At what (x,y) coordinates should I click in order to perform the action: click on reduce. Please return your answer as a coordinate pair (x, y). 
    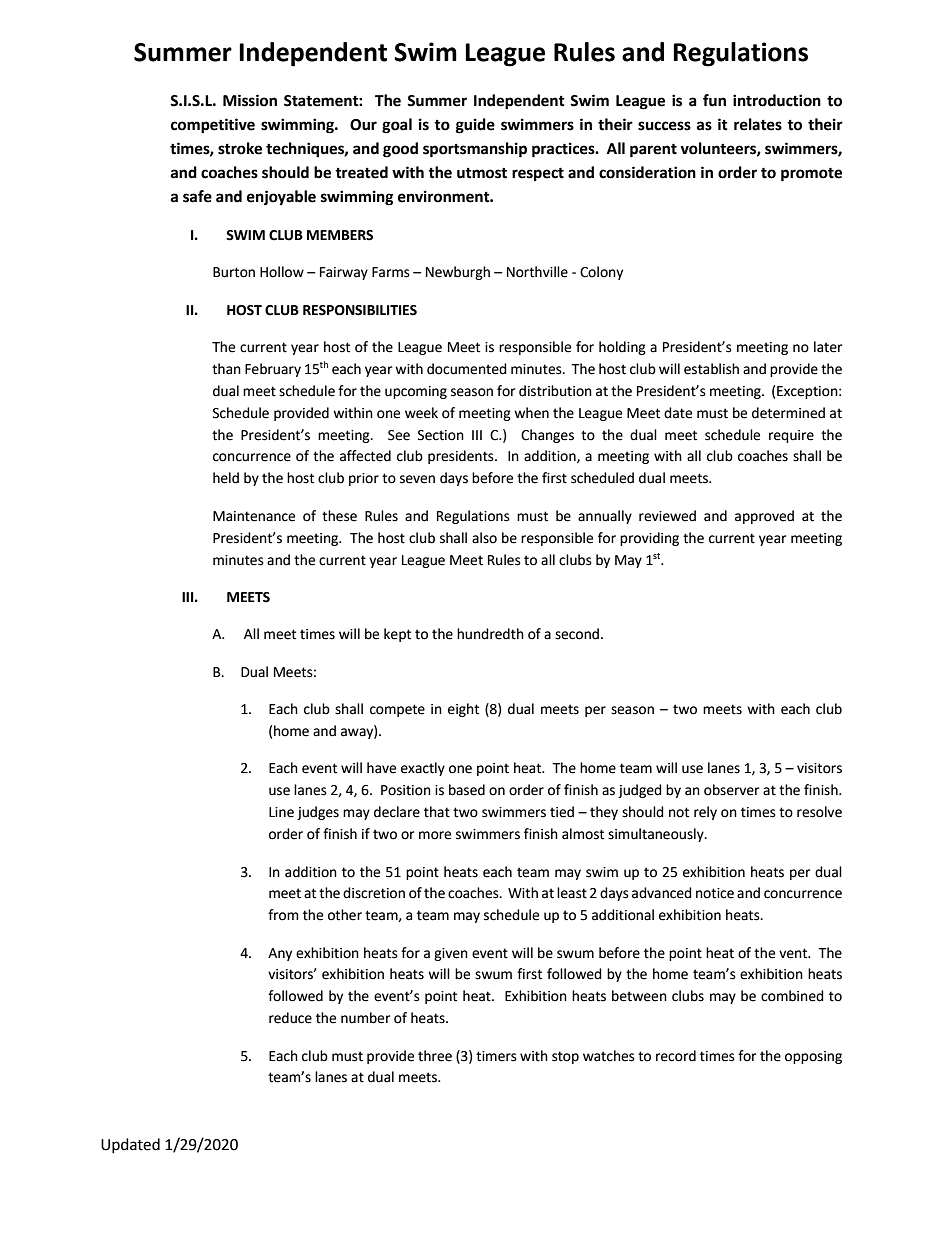
    Looking at the image, I should click on (290, 1018).
